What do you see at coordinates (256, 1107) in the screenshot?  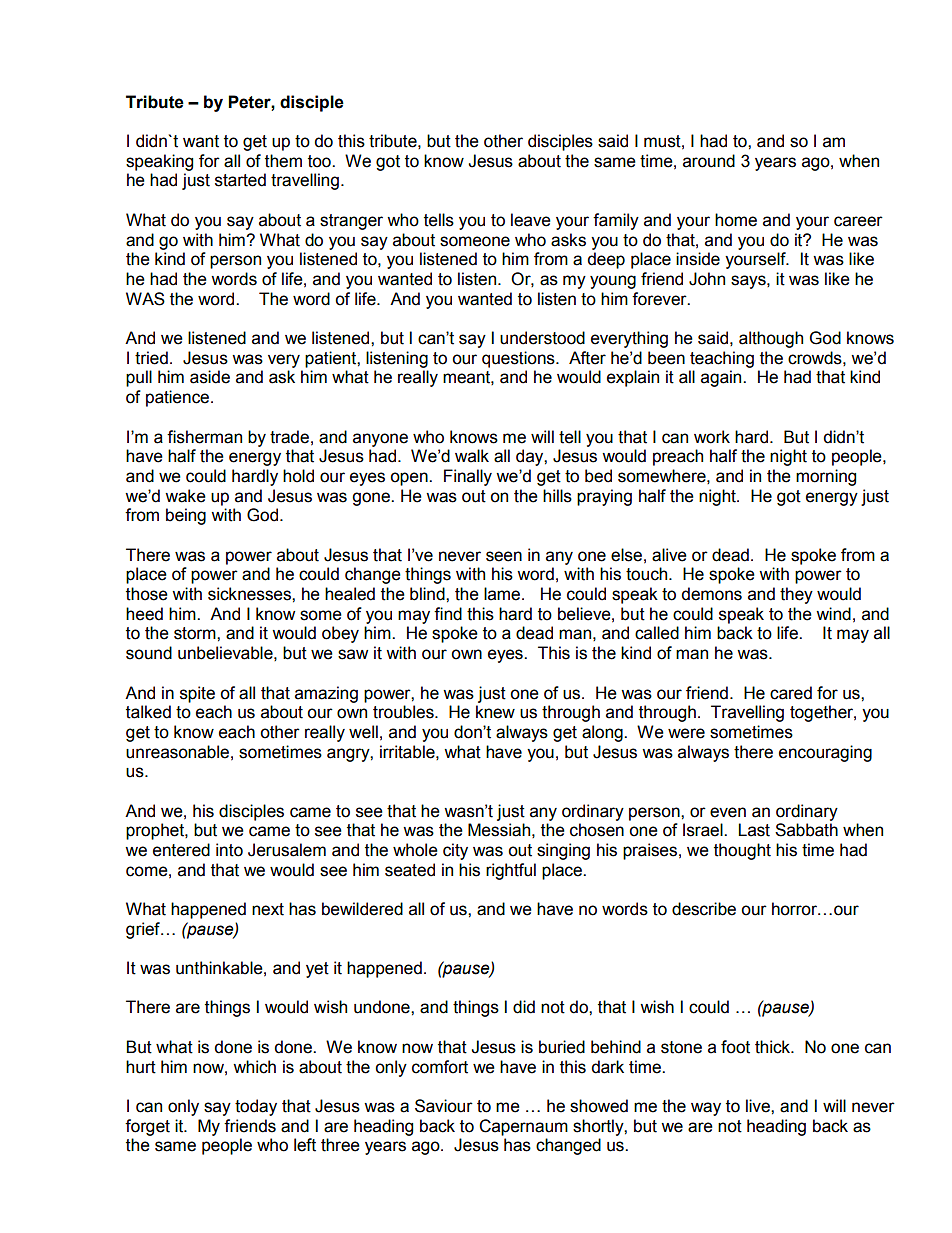 I see `today` at bounding box center [256, 1107].
